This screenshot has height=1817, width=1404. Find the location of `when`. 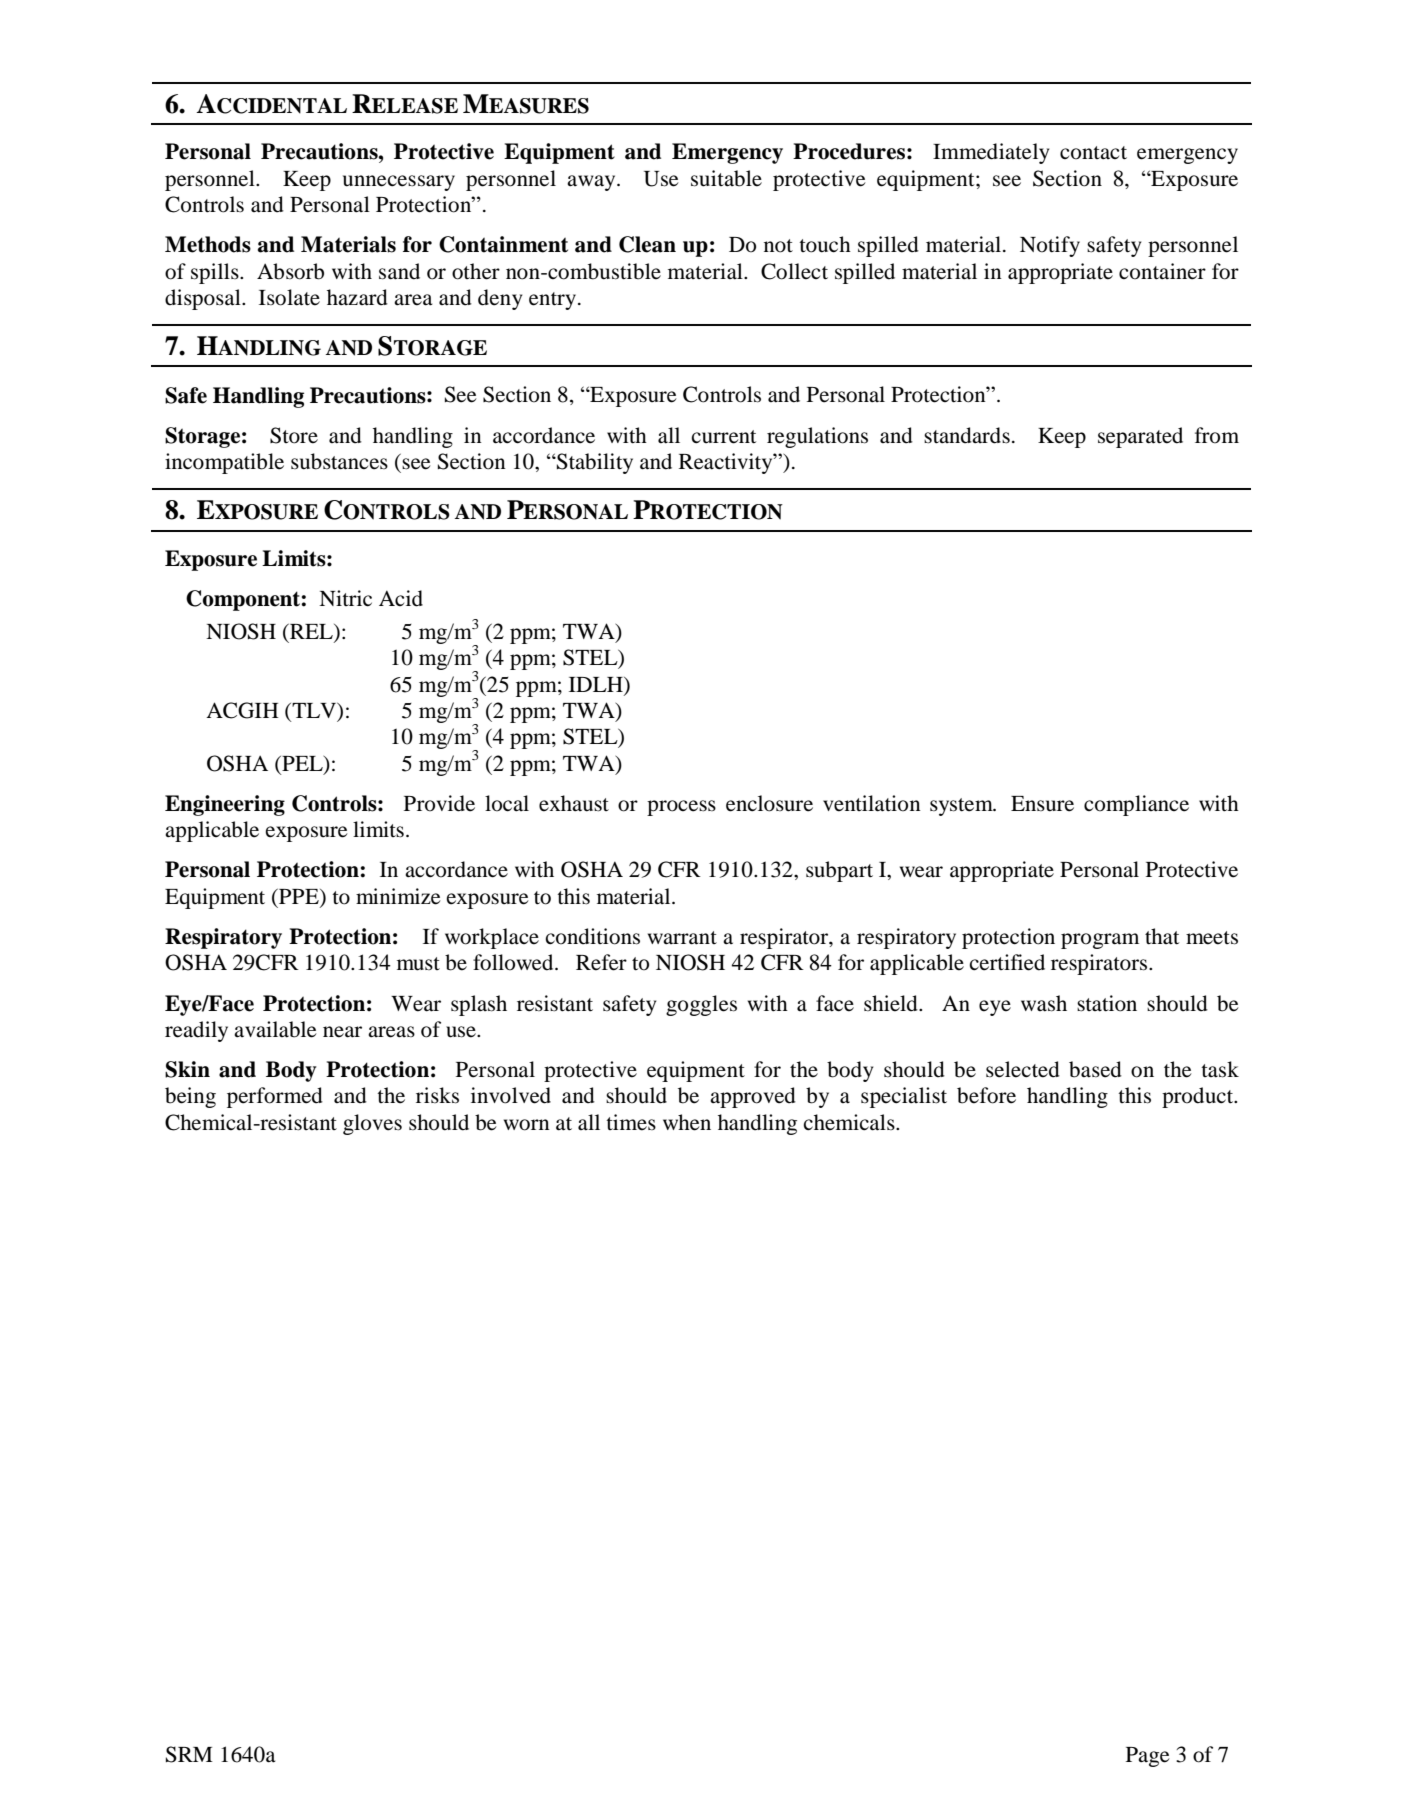

when is located at coordinates (687, 1122).
